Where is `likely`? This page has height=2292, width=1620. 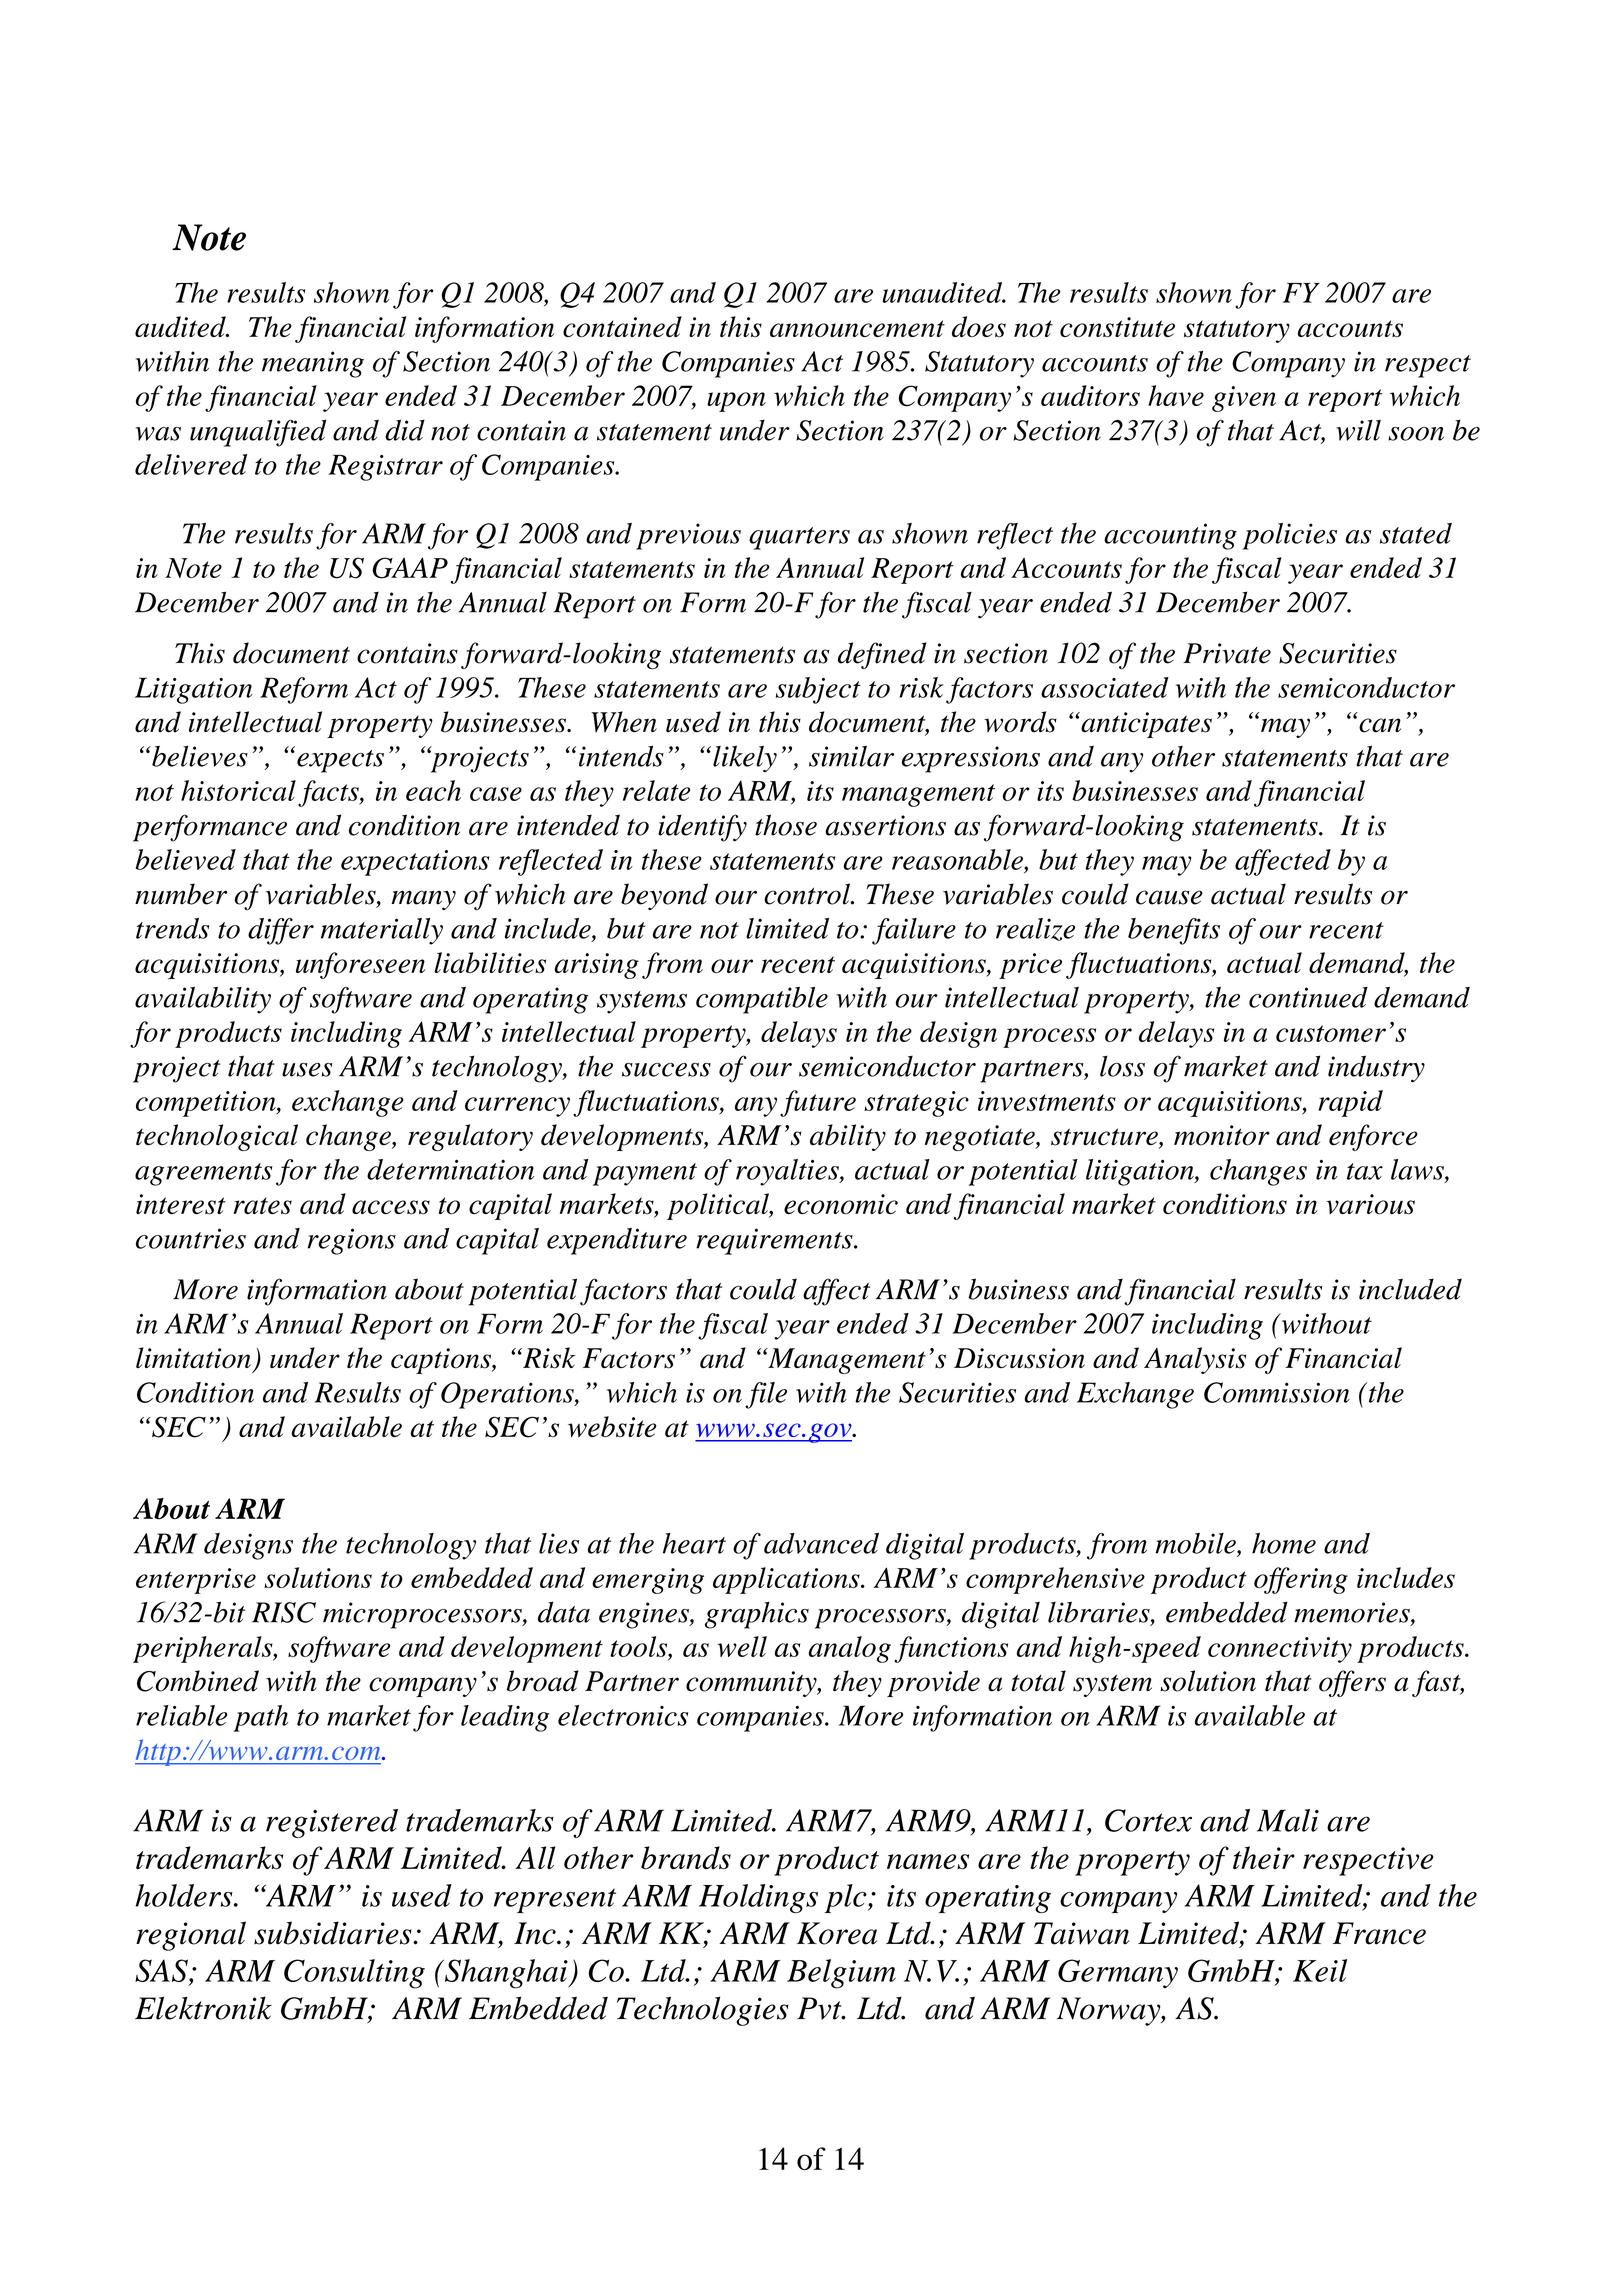
likely is located at coordinates (745, 759).
